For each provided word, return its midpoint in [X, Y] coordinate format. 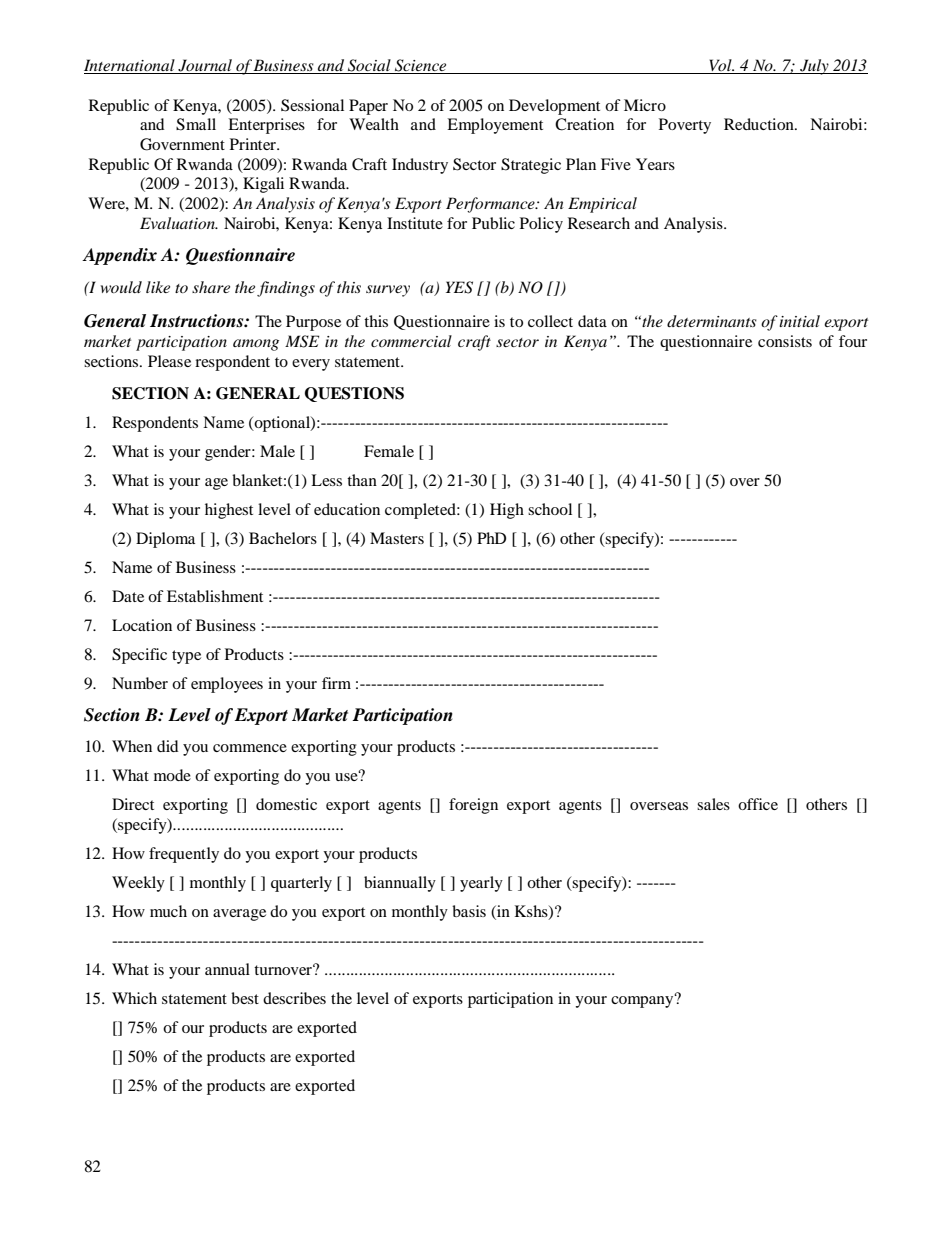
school [550, 509]
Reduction [760, 124]
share [211, 287]
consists [785, 341]
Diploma [165, 540]
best [245, 998]
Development [554, 107]
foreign [473, 806]
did [167, 746]
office [758, 804]
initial [799, 321]
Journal [205, 66]
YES [459, 287]
